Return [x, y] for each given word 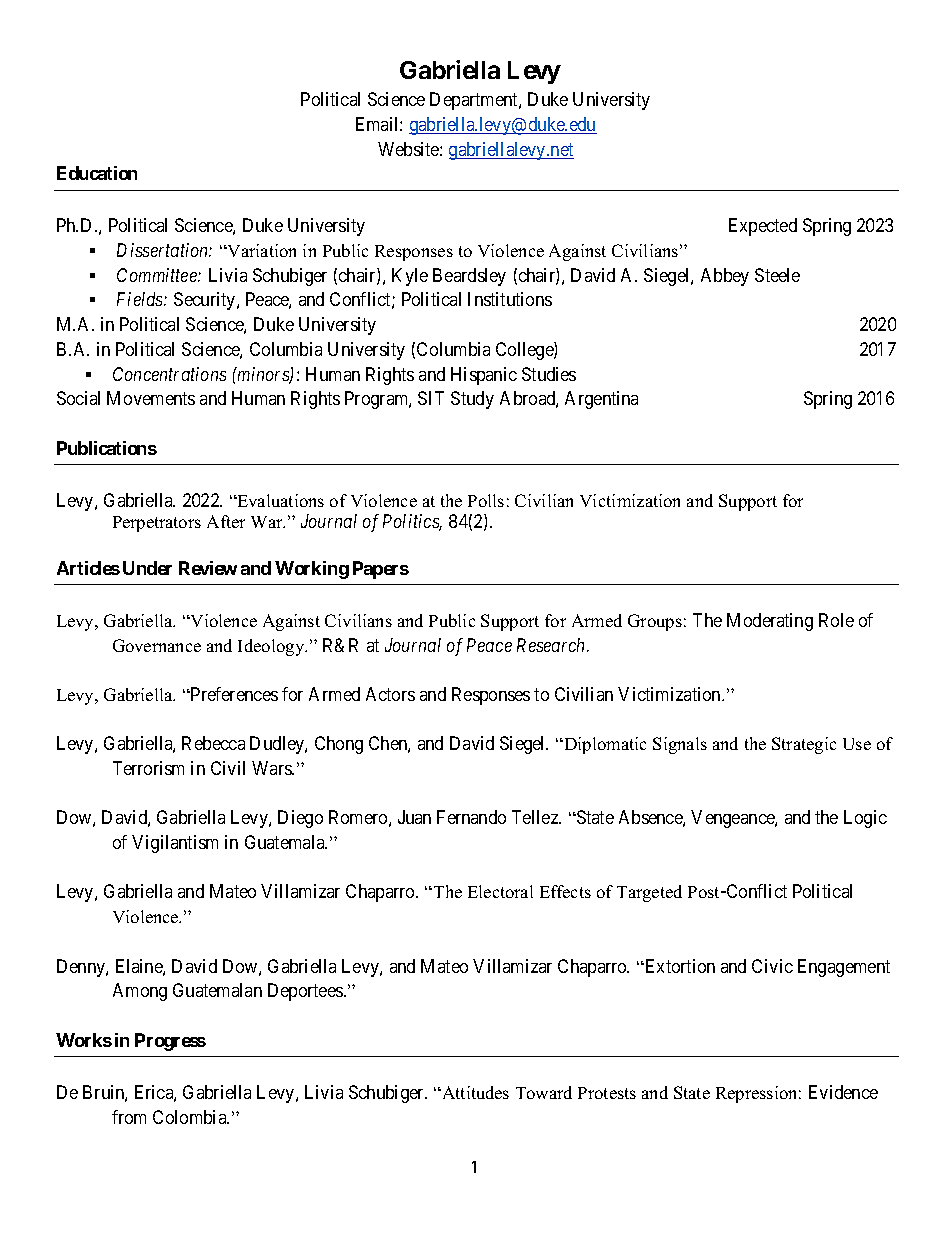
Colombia [191, 1117]
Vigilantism [175, 844]
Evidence [843, 1092]
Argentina [601, 400]
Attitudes [474, 1092]
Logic [865, 819]
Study [472, 400]
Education [97, 173]
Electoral [500, 891]
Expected [763, 227]
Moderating [770, 622]
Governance [157, 645]
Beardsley [469, 277]
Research [552, 645]
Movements [151, 398]
